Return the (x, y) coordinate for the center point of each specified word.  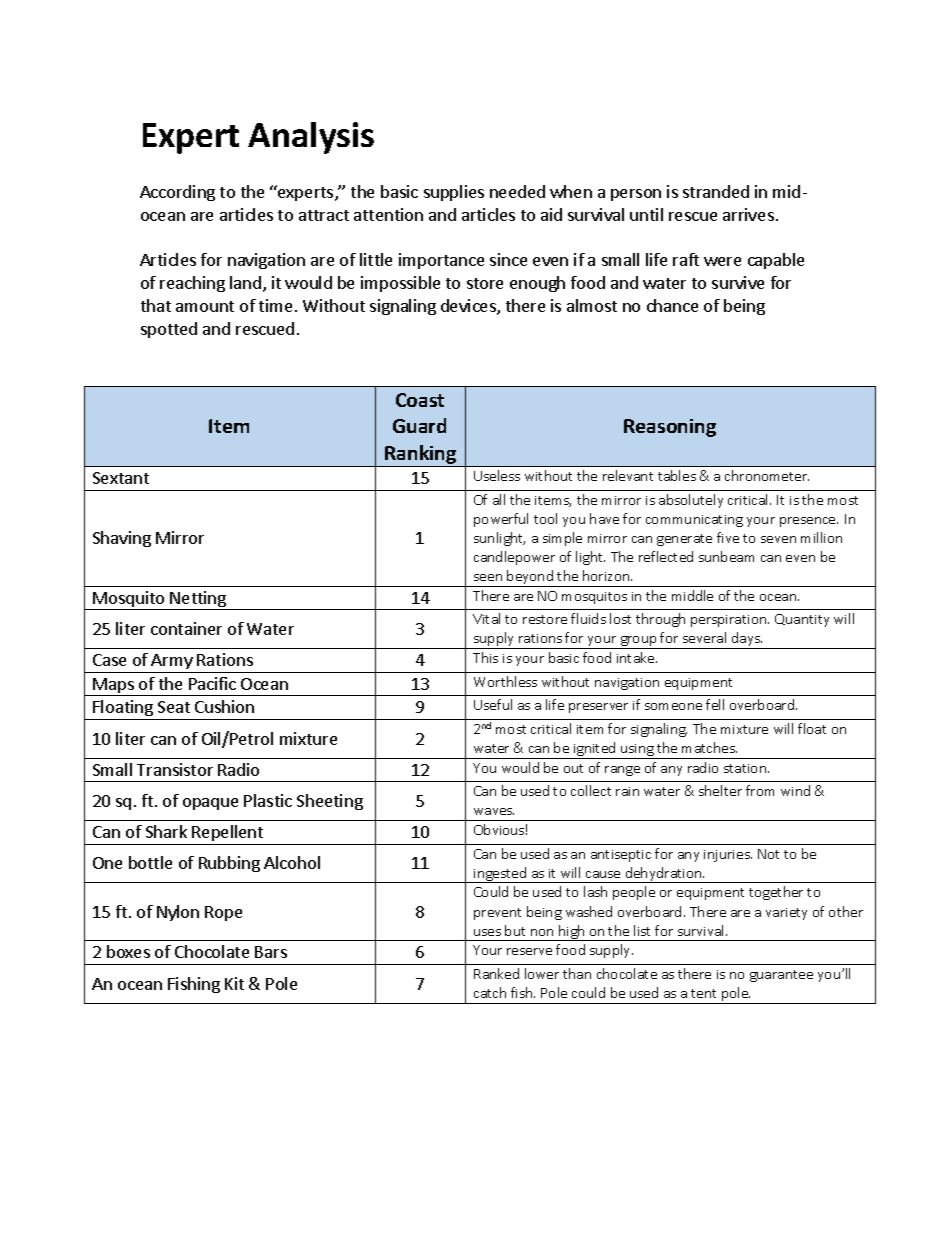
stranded (716, 191)
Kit (234, 983)
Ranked (496, 973)
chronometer (767, 475)
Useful (493, 704)
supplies (454, 193)
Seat (174, 707)
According (177, 193)
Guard (419, 425)
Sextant (121, 478)
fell (715, 704)
